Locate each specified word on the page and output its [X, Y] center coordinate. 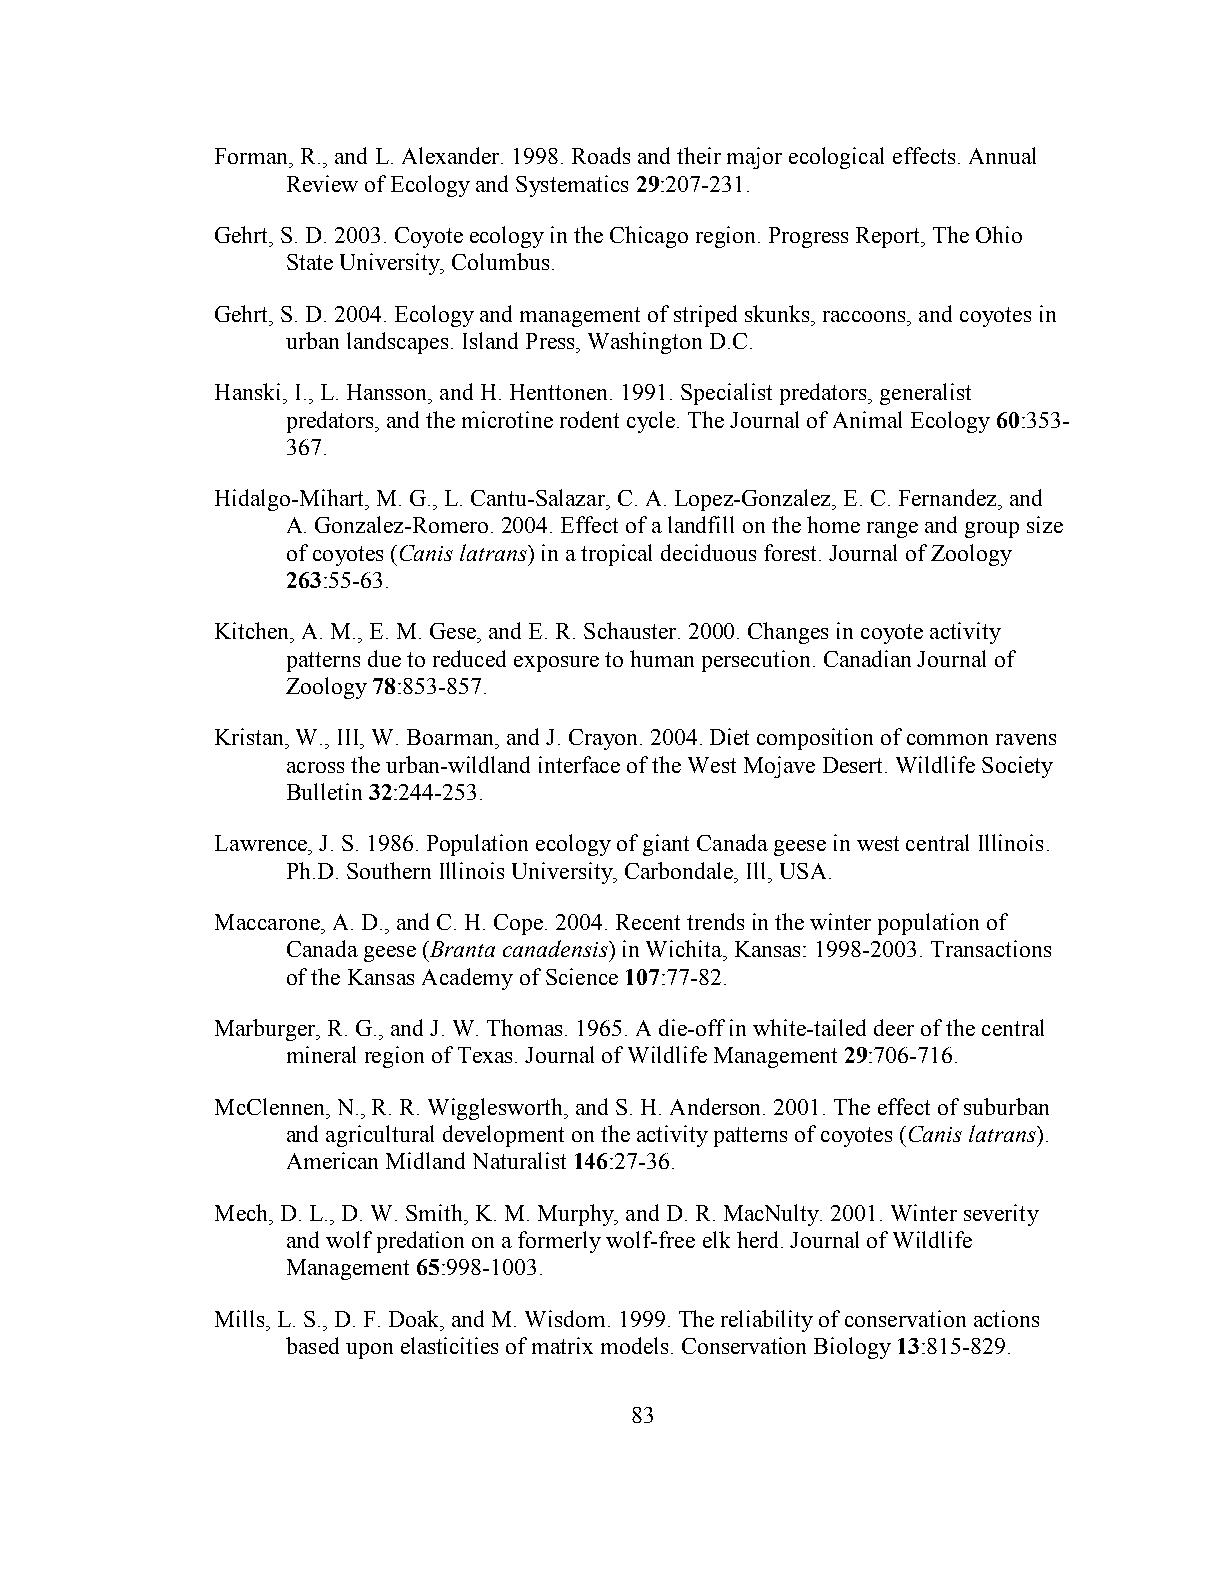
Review [322, 183]
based [312, 1345]
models [634, 1345]
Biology [852, 1348]
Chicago [649, 237]
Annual [1002, 155]
